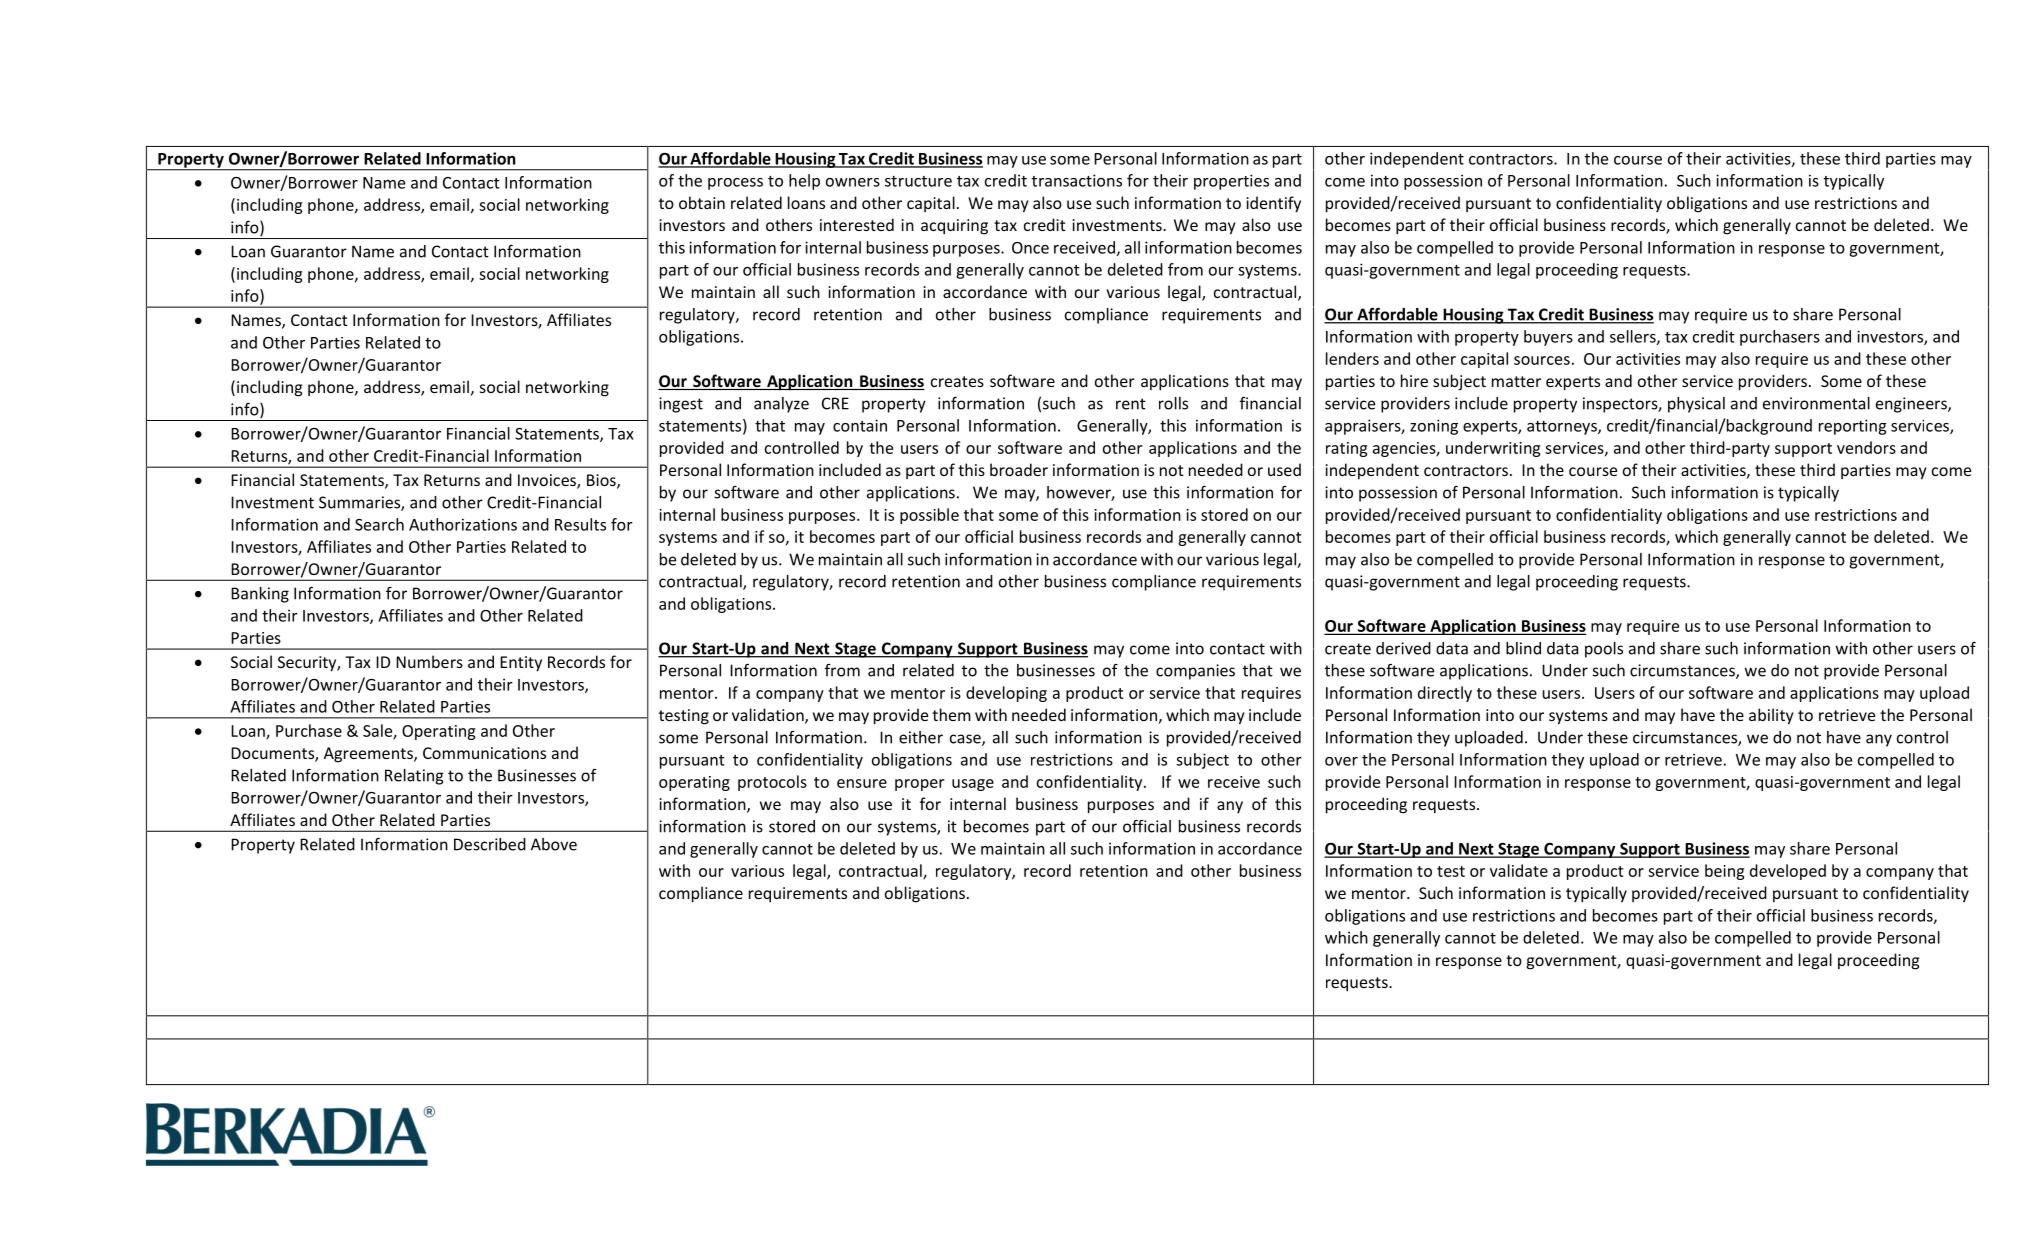  I want to click on Described, so click(490, 844).
